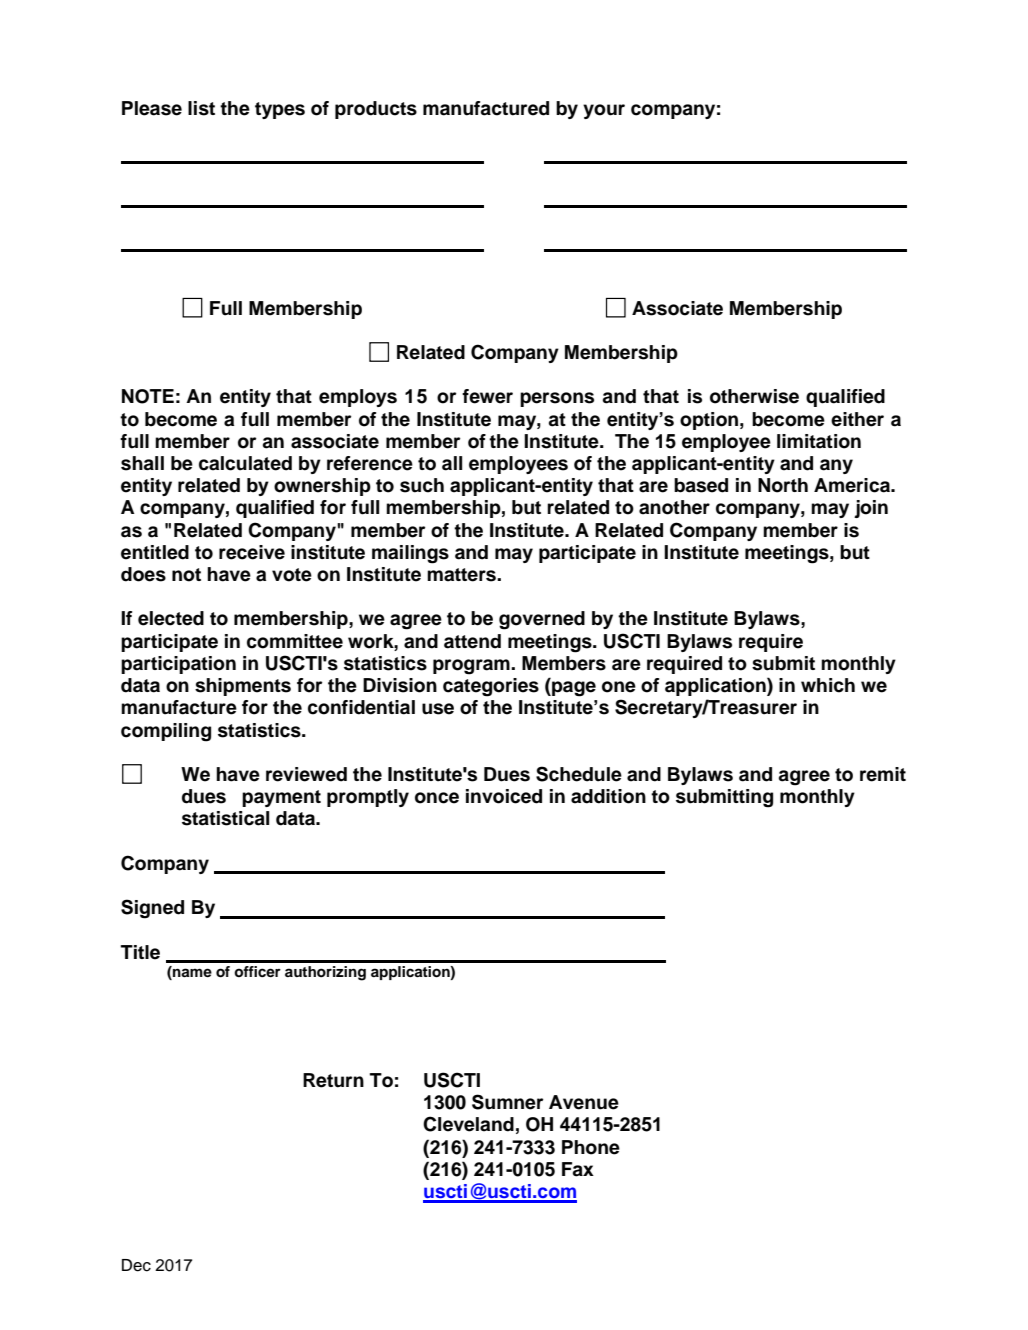 The width and height of the screenshot is (1028, 1330). What do you see at coordinates (243, 687) in the screenshot?
I see `shipments` at bounding box center [243, 687].
